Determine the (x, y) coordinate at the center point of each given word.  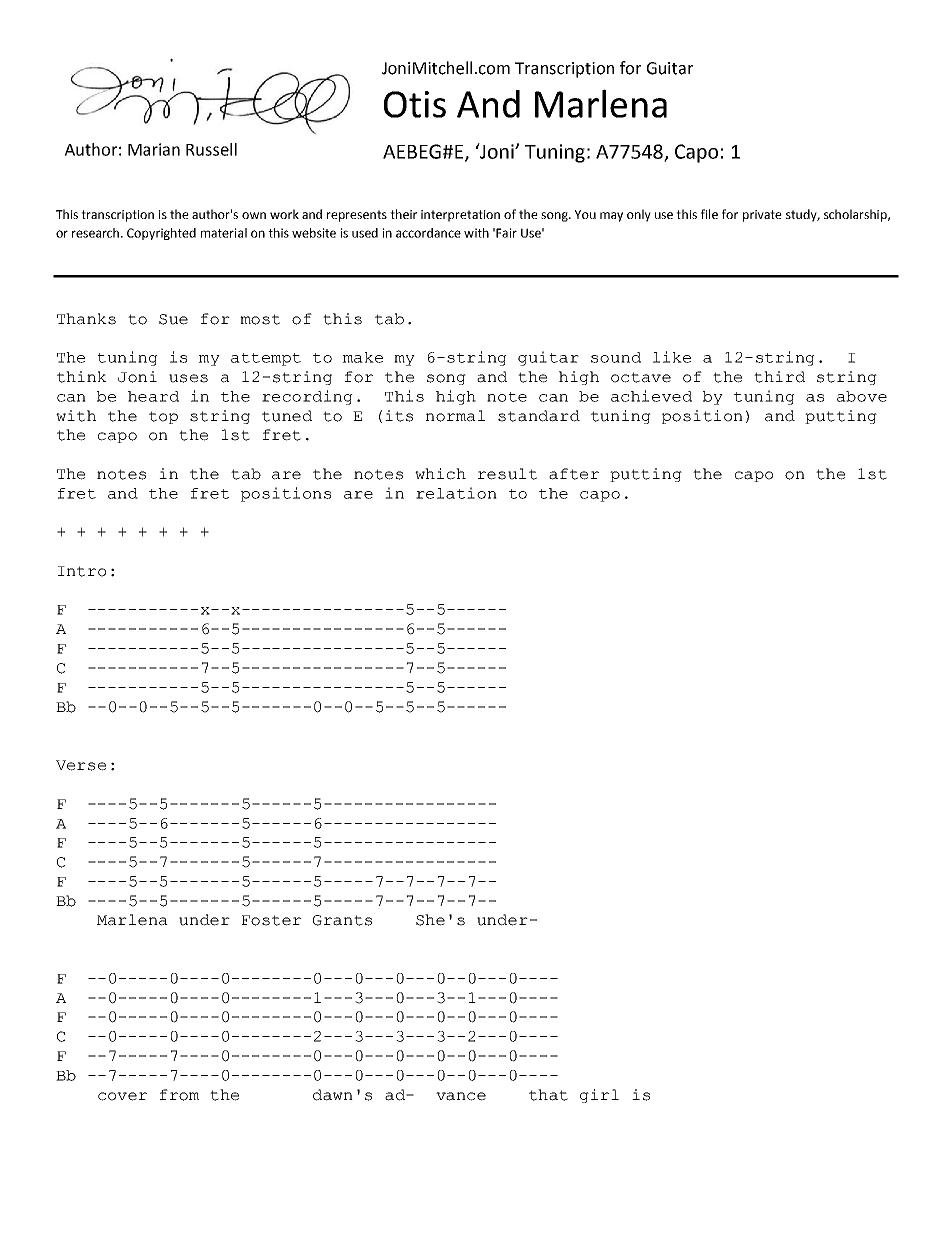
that (548, 1095)
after (574, 474)
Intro (82, 571)
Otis (415, 104)
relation (456, 493)
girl (599, 1096)
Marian (154, 149)
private (762, 216)
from (179, 1095)
